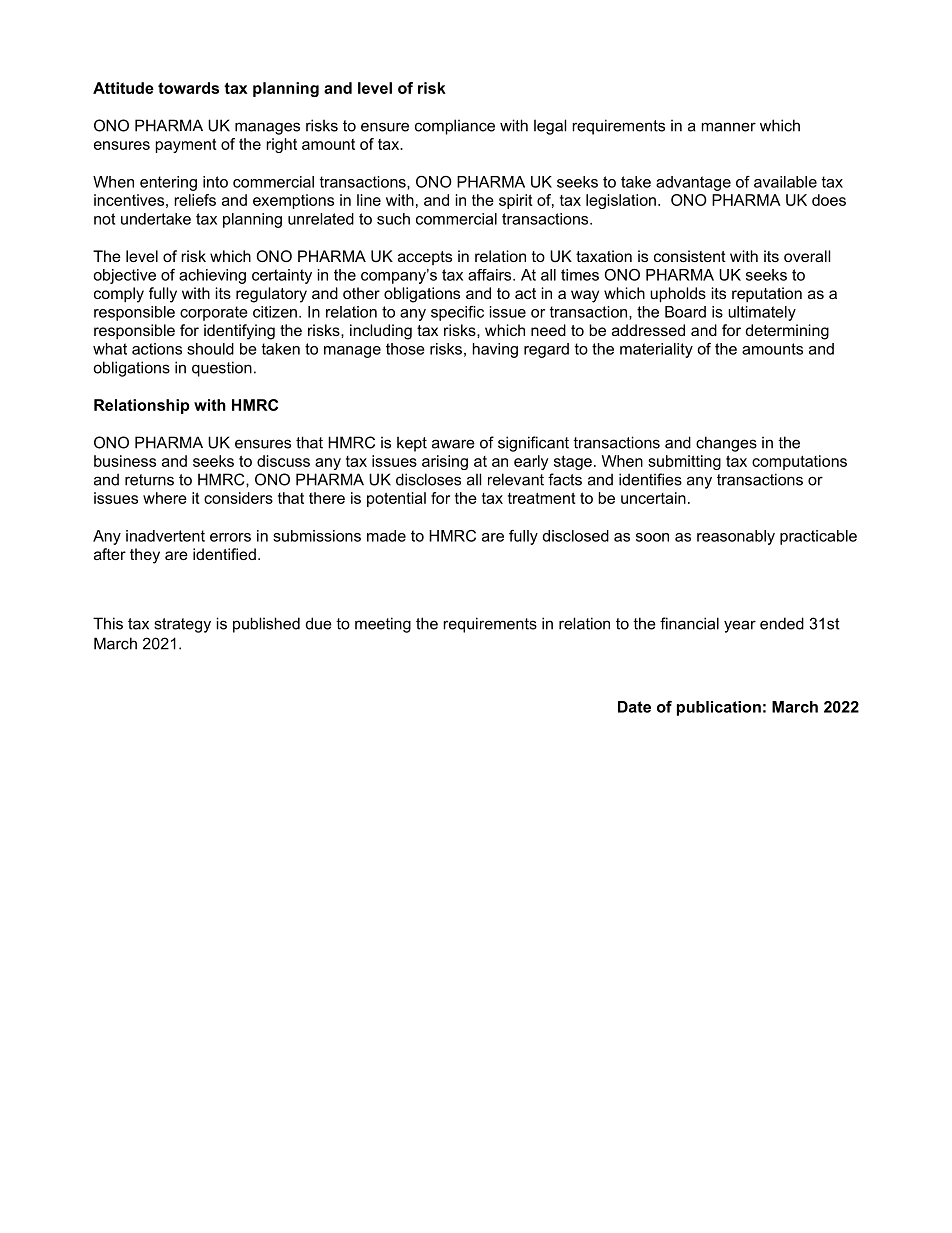 This screenshot has height=1233, width=952. Describe the element at coordinates (188, 88) in the screenshot. I see `towards` at that location.
